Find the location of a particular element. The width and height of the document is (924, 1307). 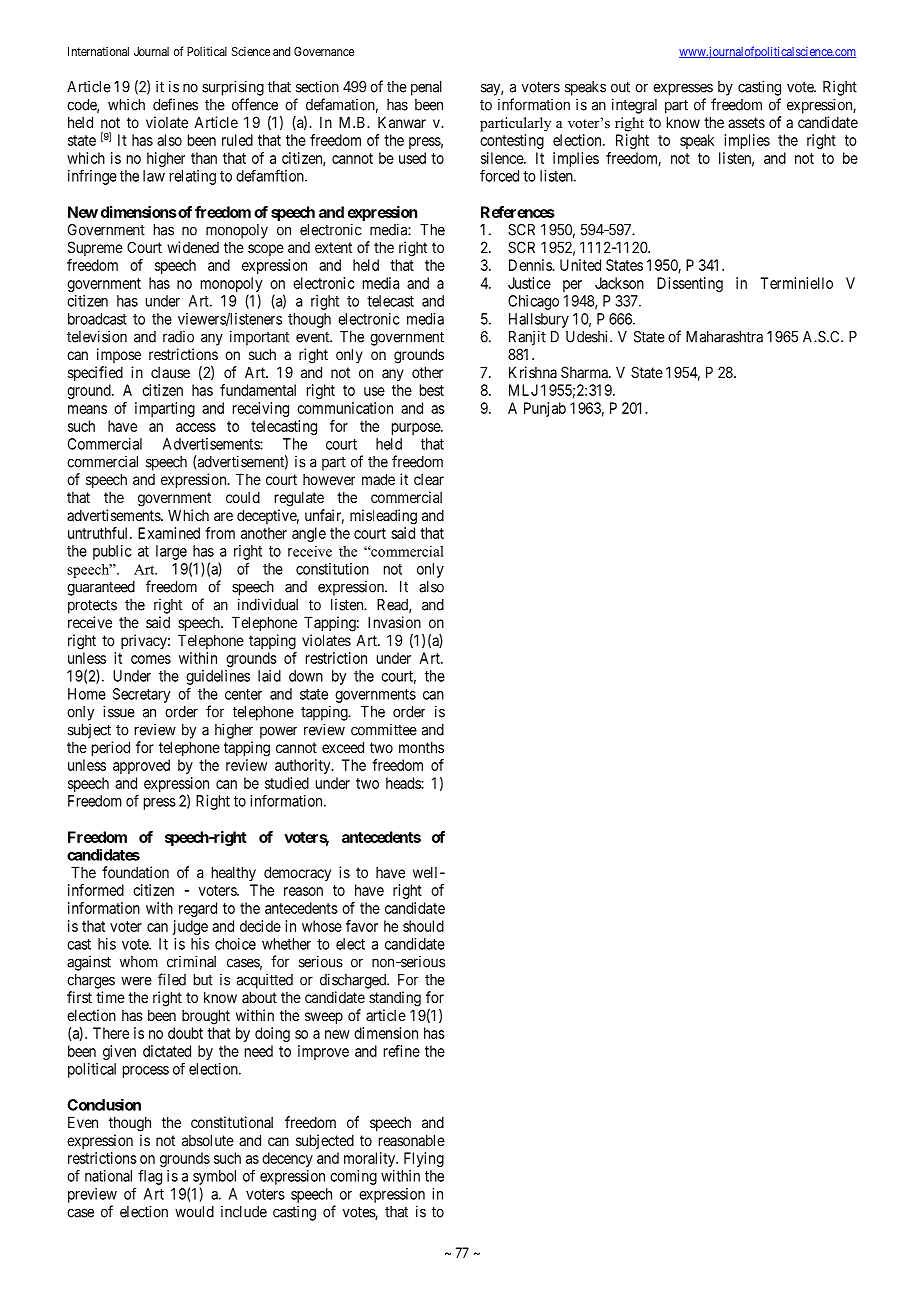

Flying is located at coordinates (424, 1159).
